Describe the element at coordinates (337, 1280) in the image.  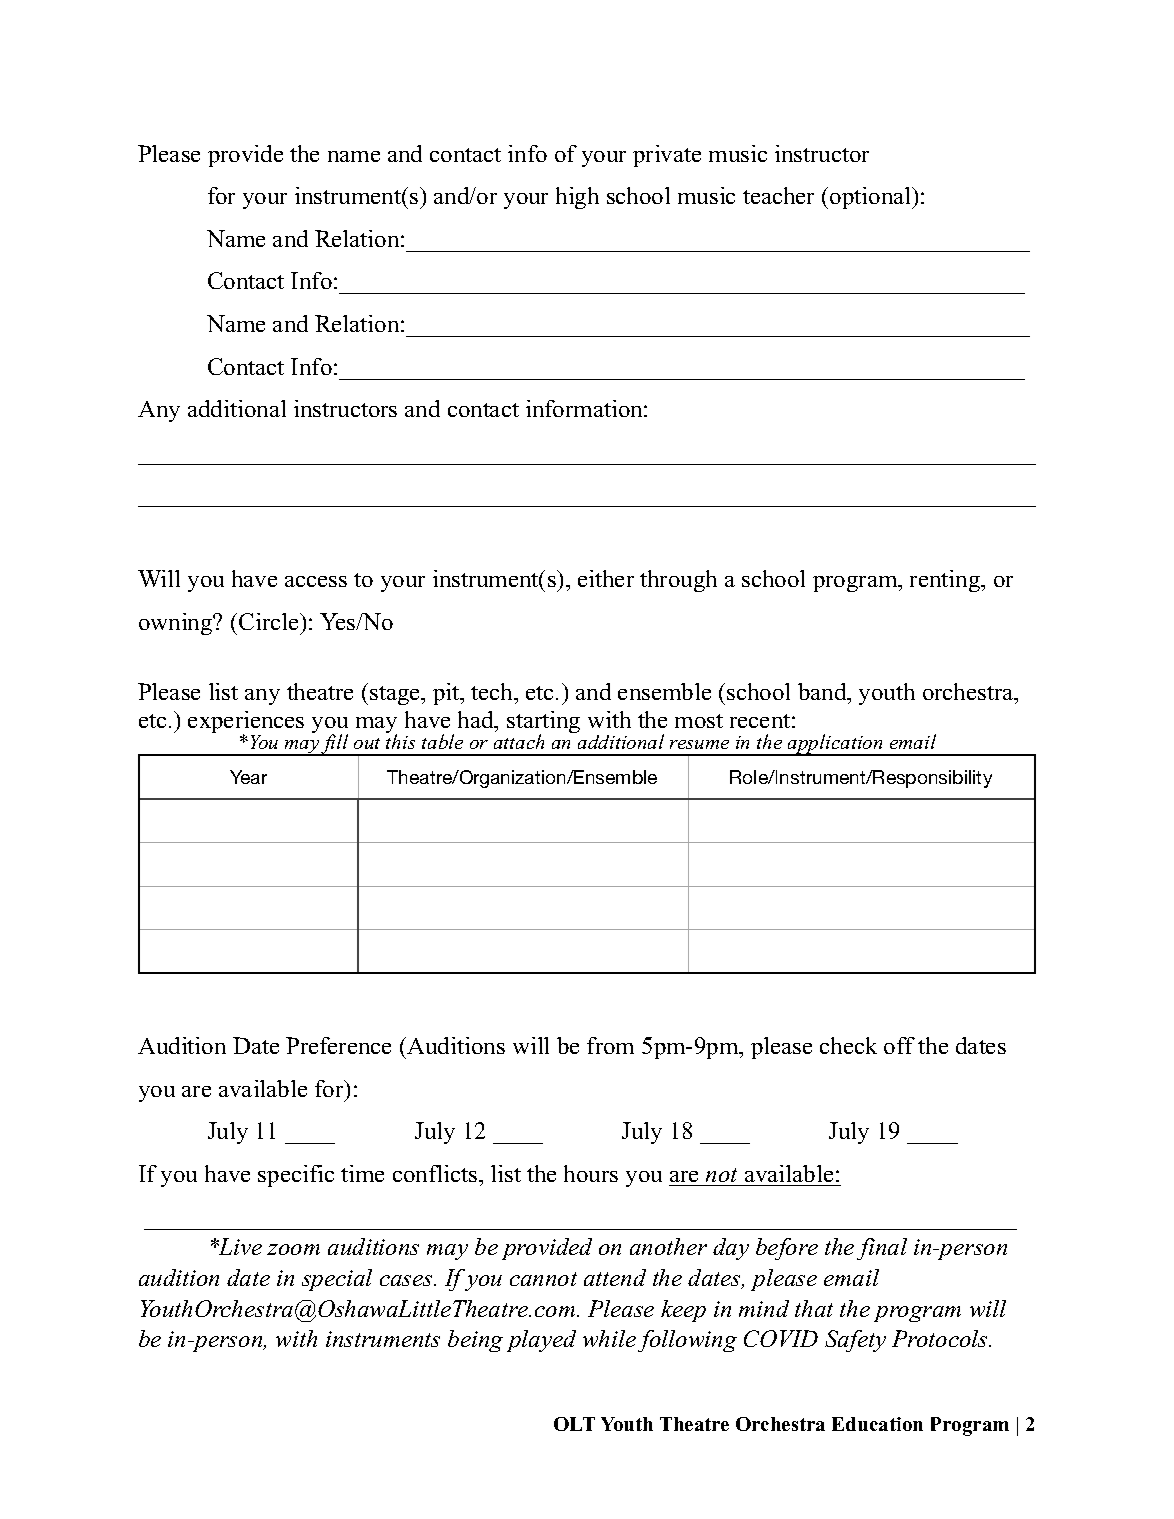
I see `special` at that location.
